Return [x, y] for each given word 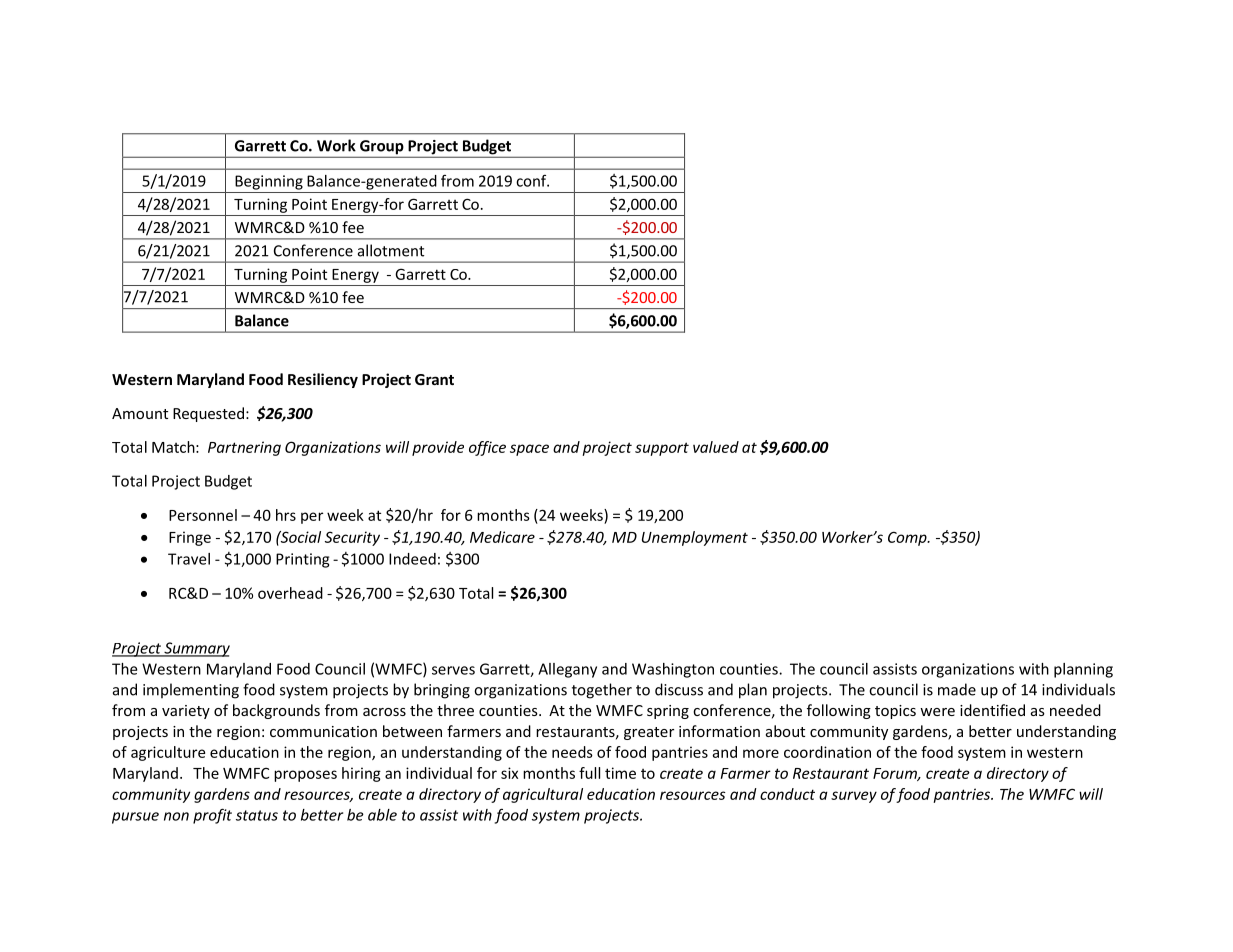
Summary [196, 649]
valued [716, 447]
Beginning [269, 182]
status [257, 815]
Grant [434, 379]
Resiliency [323, 380]
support [662, 449]
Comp [908, 538]
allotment [391, 250]
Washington [673, 670]
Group [382, 148]
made [957, 689]
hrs [286, 515]
